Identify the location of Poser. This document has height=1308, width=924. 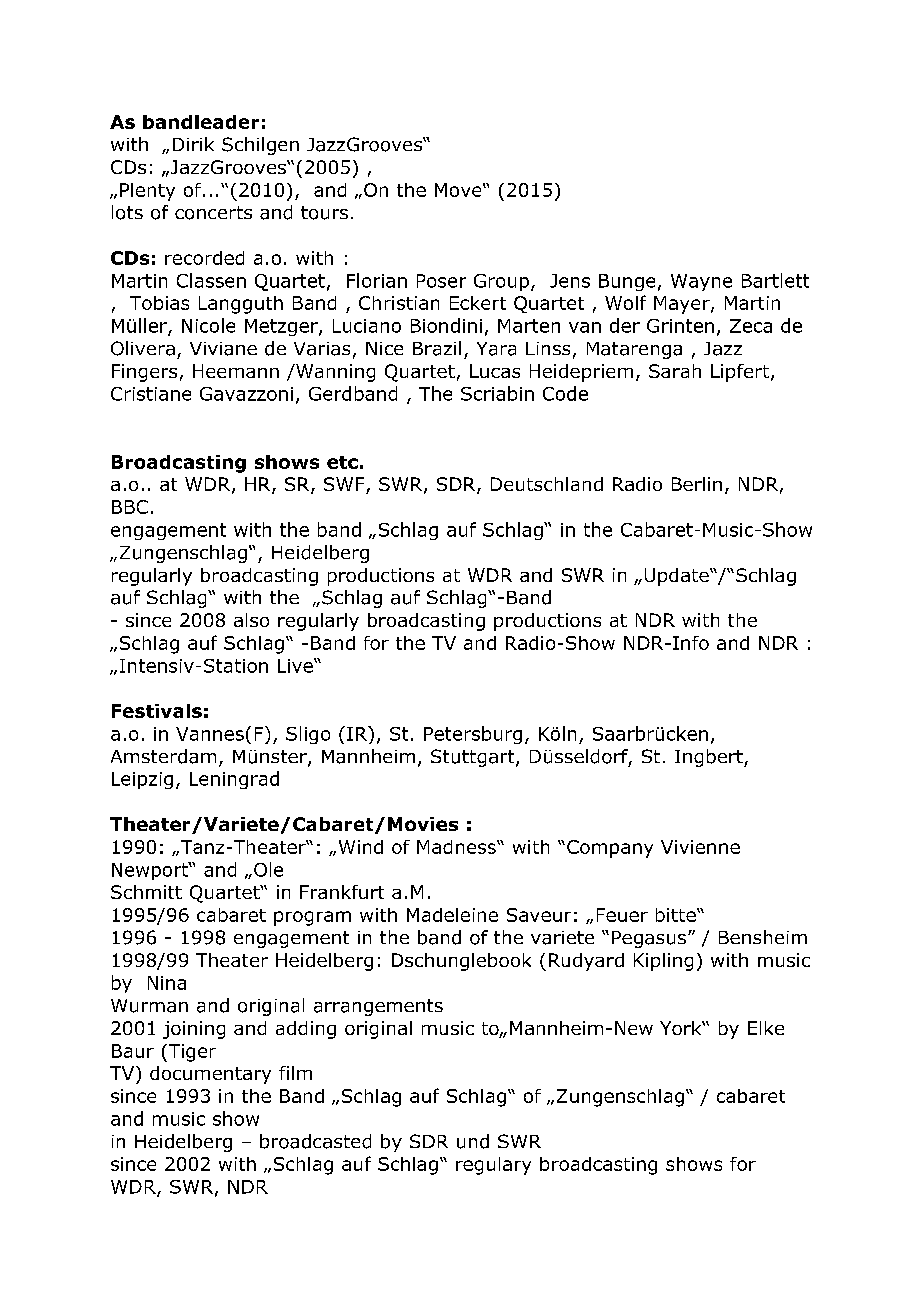
(441, 281).
